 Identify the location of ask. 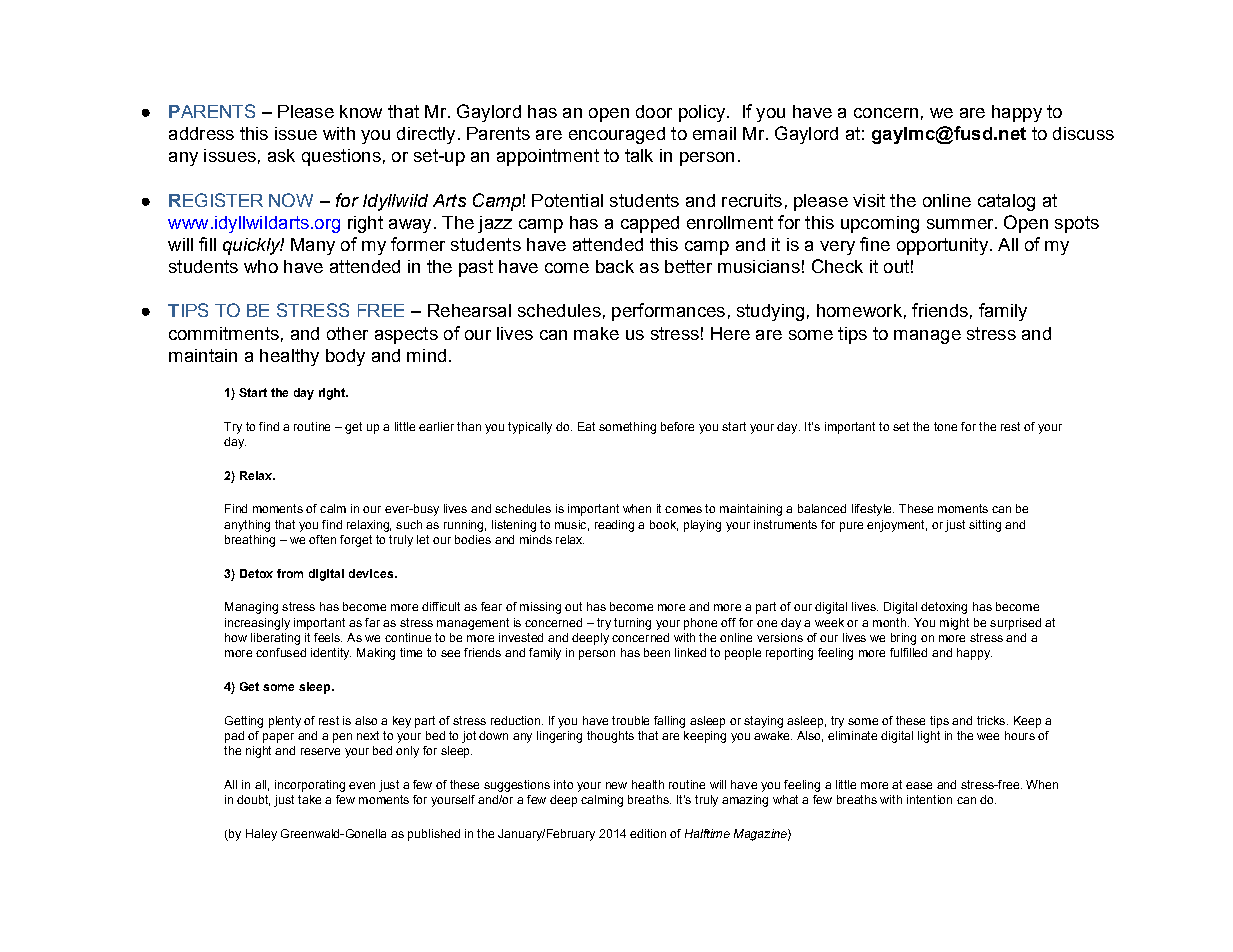
(281, 155).
